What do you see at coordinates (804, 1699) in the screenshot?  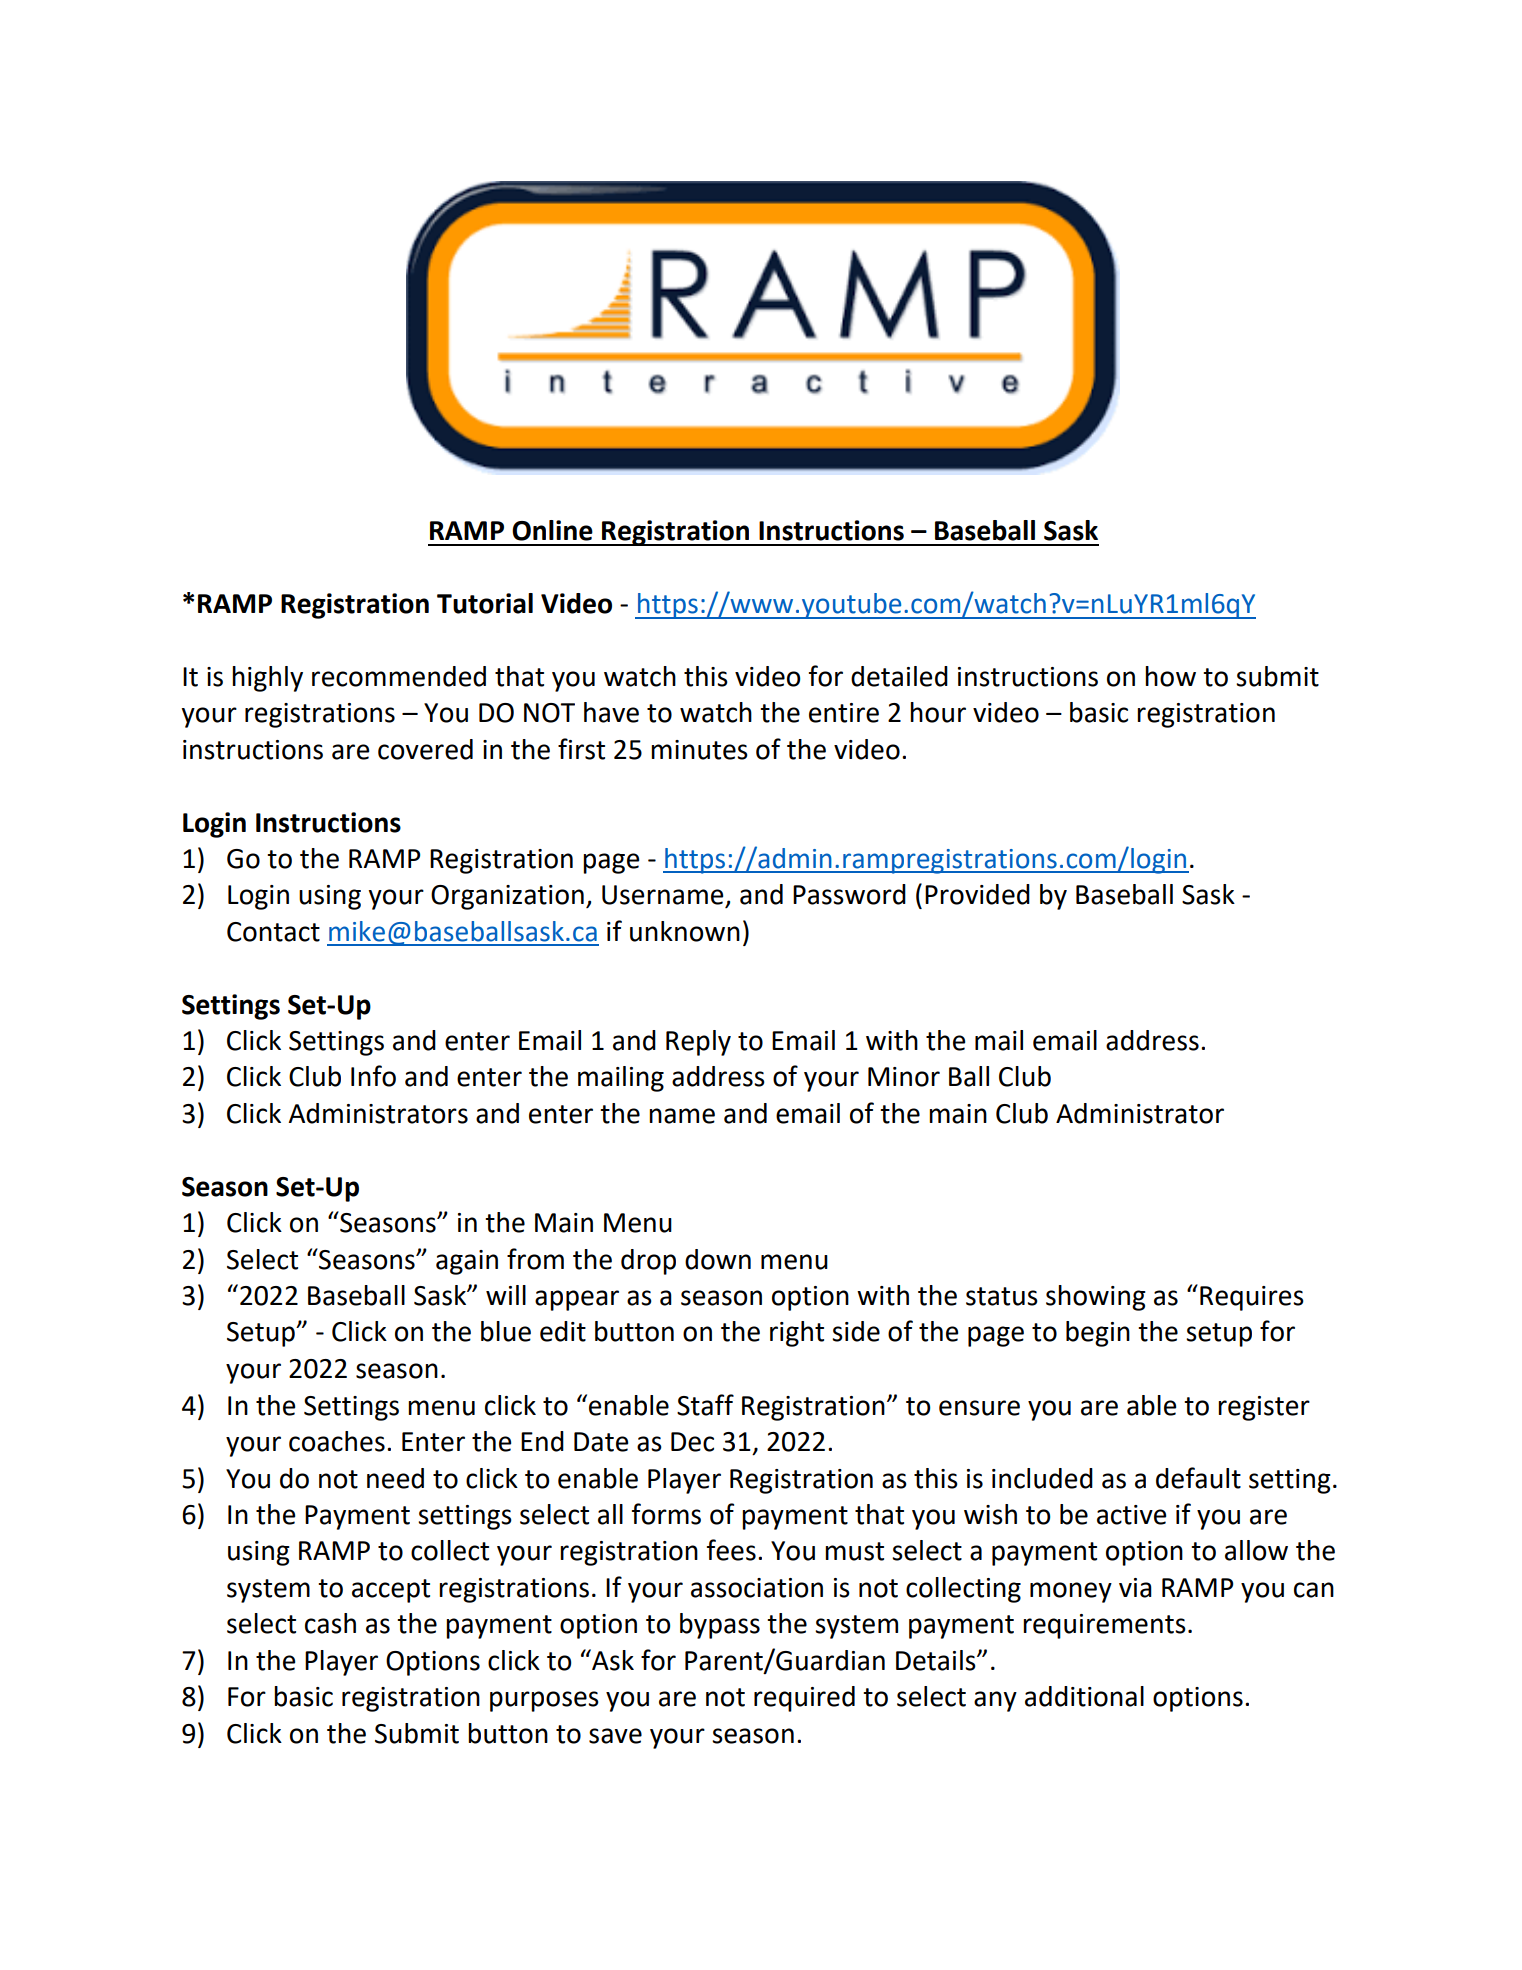 I see `required` at bounding box center [804, 1699].
